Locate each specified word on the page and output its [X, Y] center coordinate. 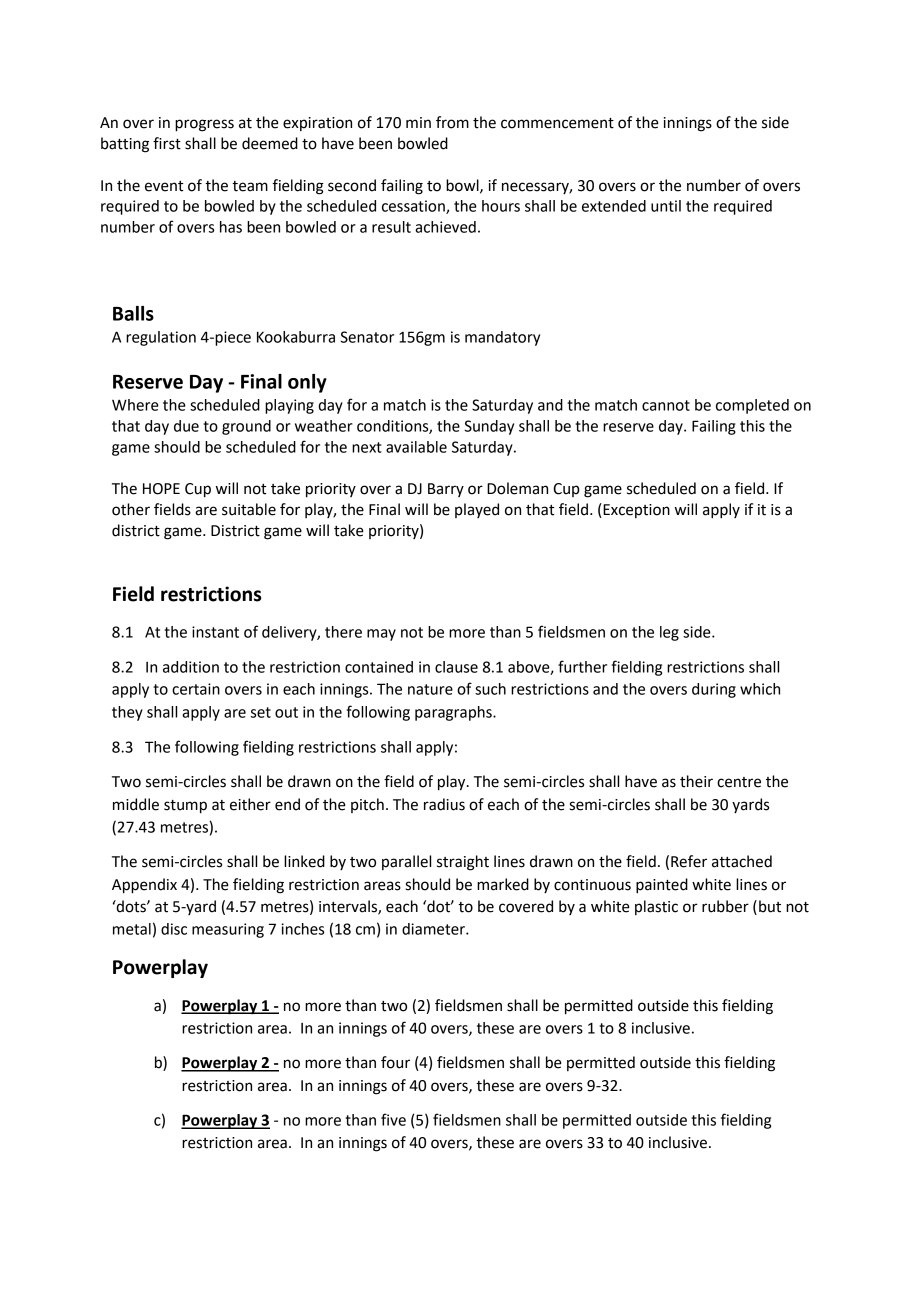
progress [204, 125]
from [452, 122]
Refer [689, 861]
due [186, 426]
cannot [666, 405]
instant [215, 632]
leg [669, 633]
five [393, 1119]
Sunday [489, 427]
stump [185, 807]
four [395, 1062]
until [666, 206]
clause [456, 667]
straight [463, 863]
